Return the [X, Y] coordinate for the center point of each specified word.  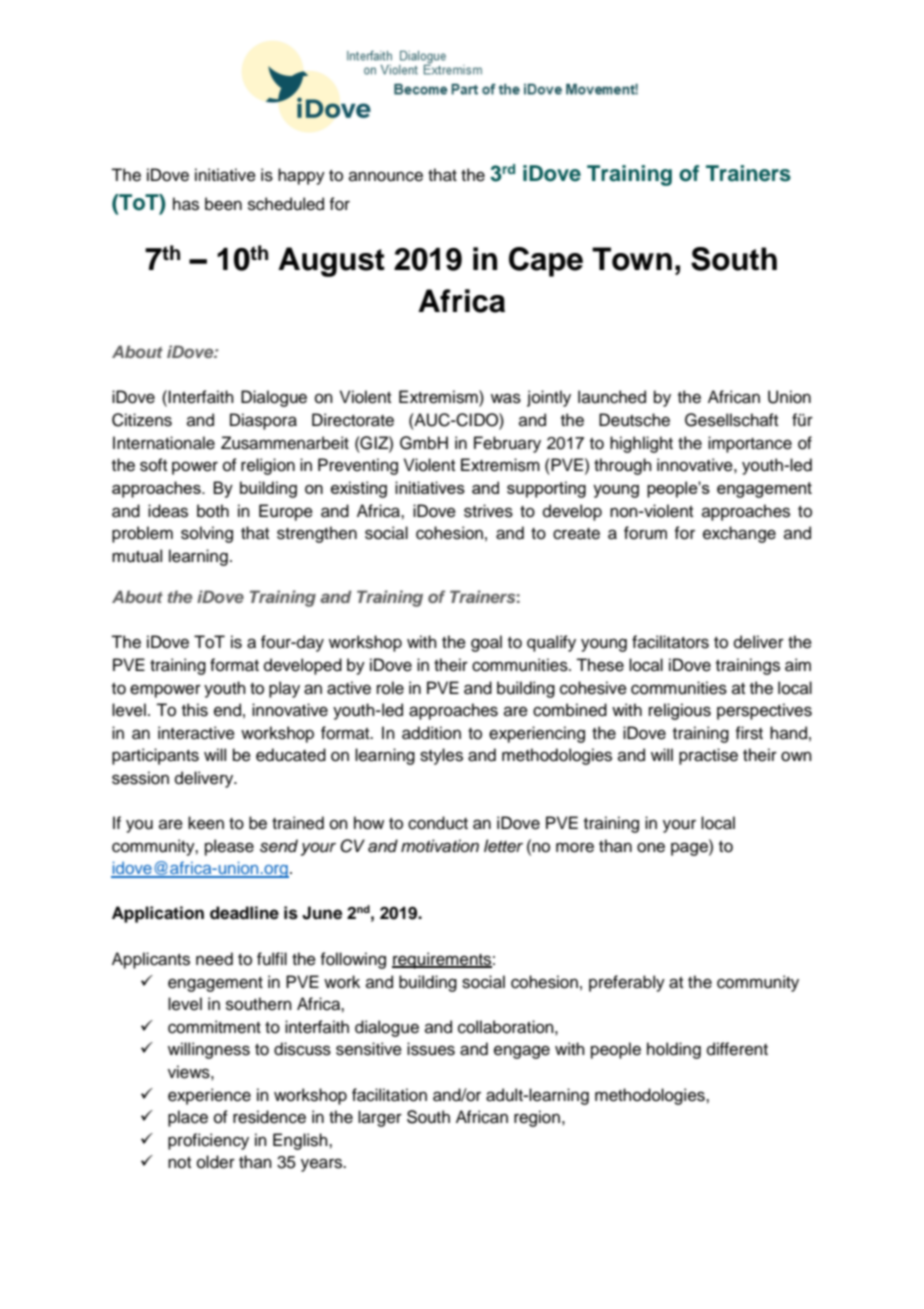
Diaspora [263, 421]
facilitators [670, 642]
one [651, 847]
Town [632, 259]
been [223, 204]
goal [486, 643]
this [195, 710]
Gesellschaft [731, 420]
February [507, 444]
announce [386, 176]
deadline [244, 913]
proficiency [208, 1141]
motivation [440, 846]
